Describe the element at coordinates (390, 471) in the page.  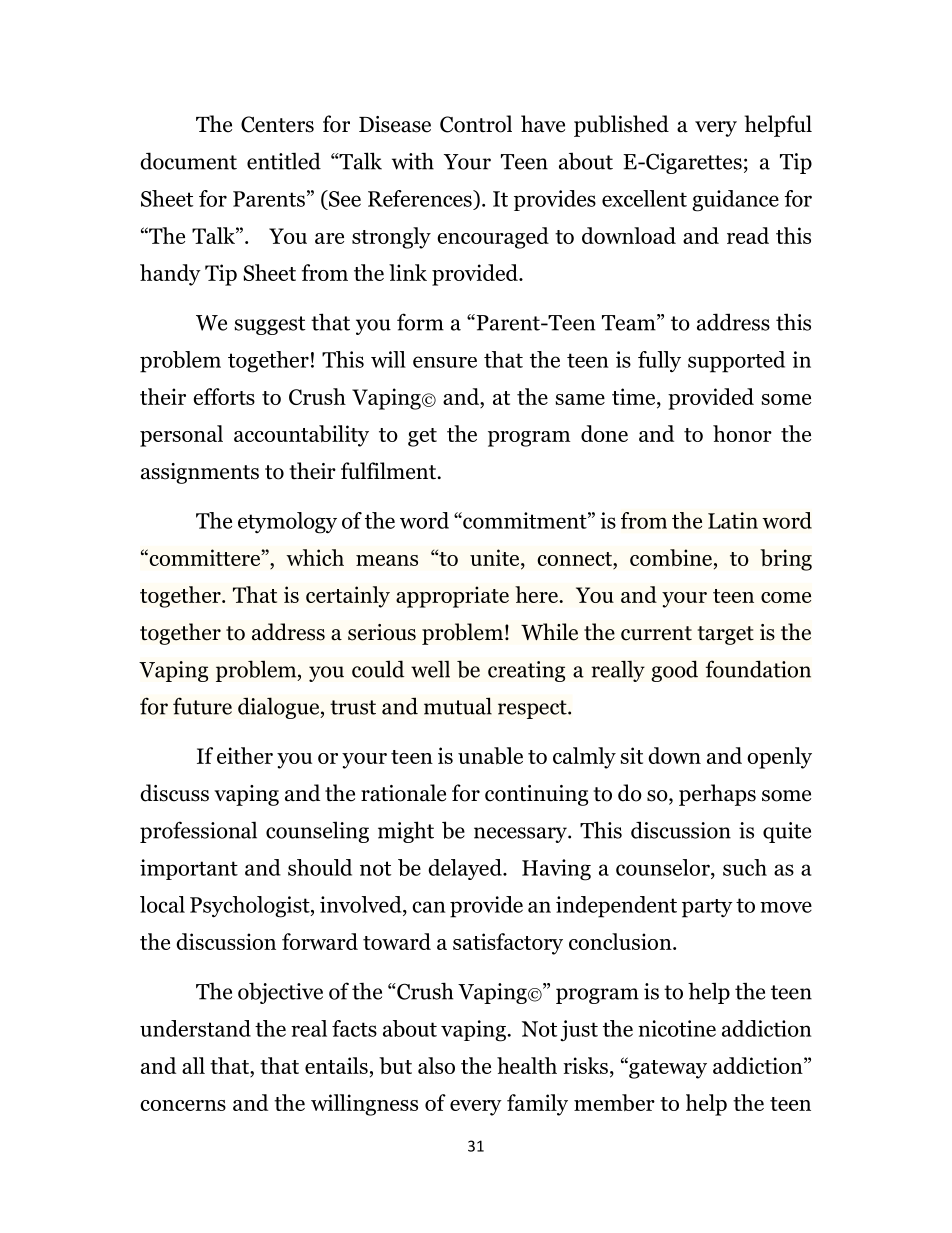
I see `fulfilment` at that location.
